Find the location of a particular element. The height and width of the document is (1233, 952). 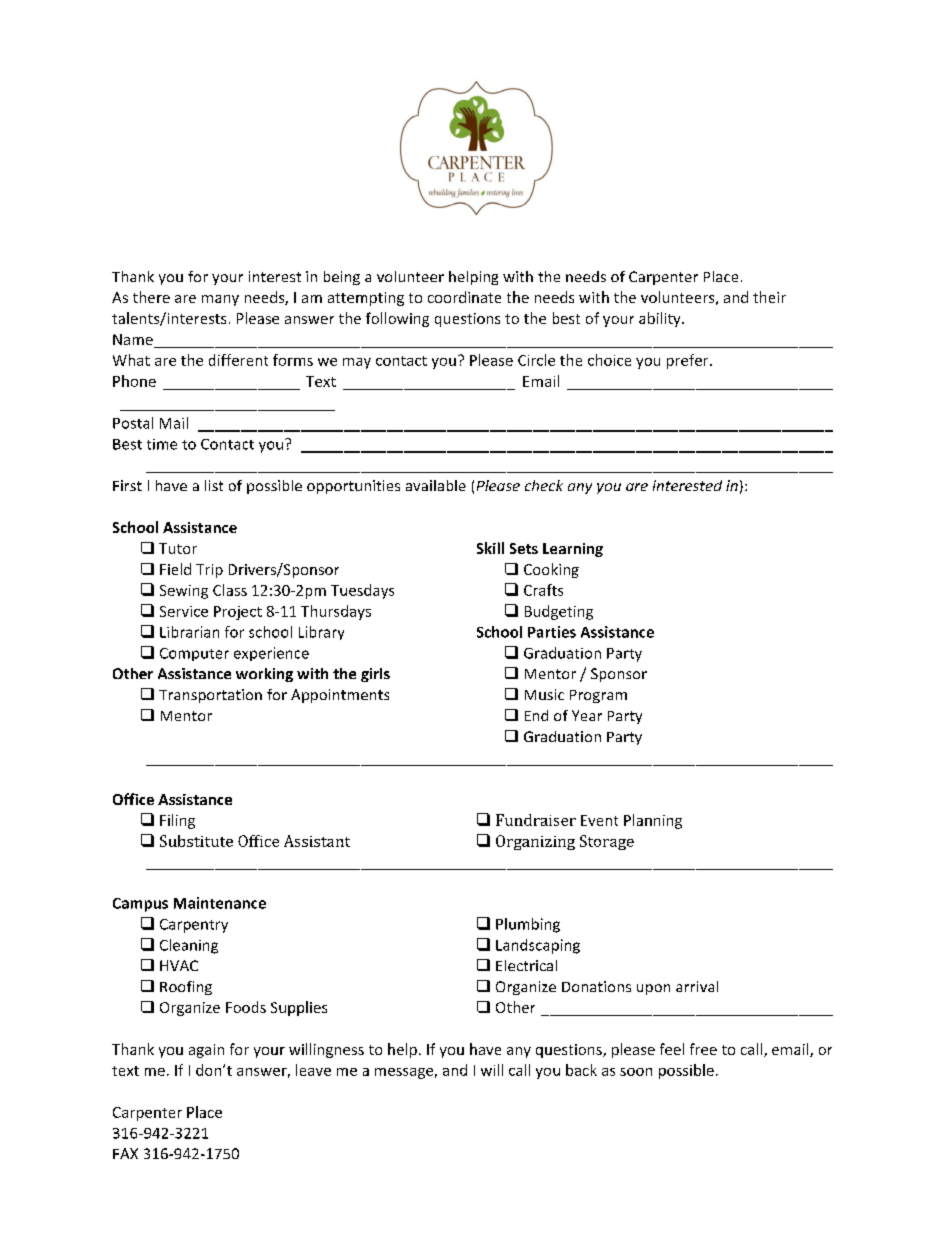

Substitute is located at coordinates (196, 841).
